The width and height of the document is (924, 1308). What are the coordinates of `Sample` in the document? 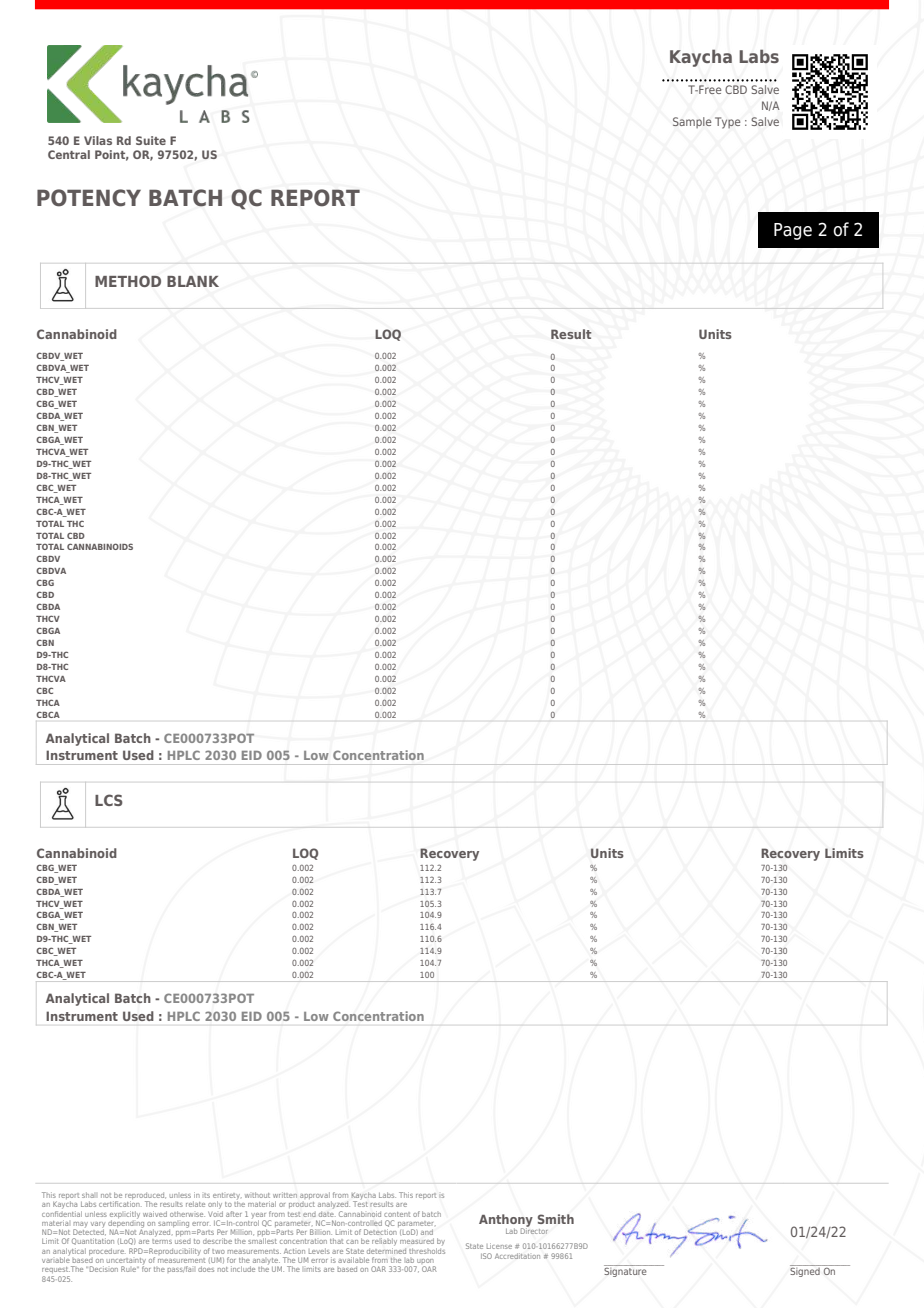 It's located at (692, 122).
